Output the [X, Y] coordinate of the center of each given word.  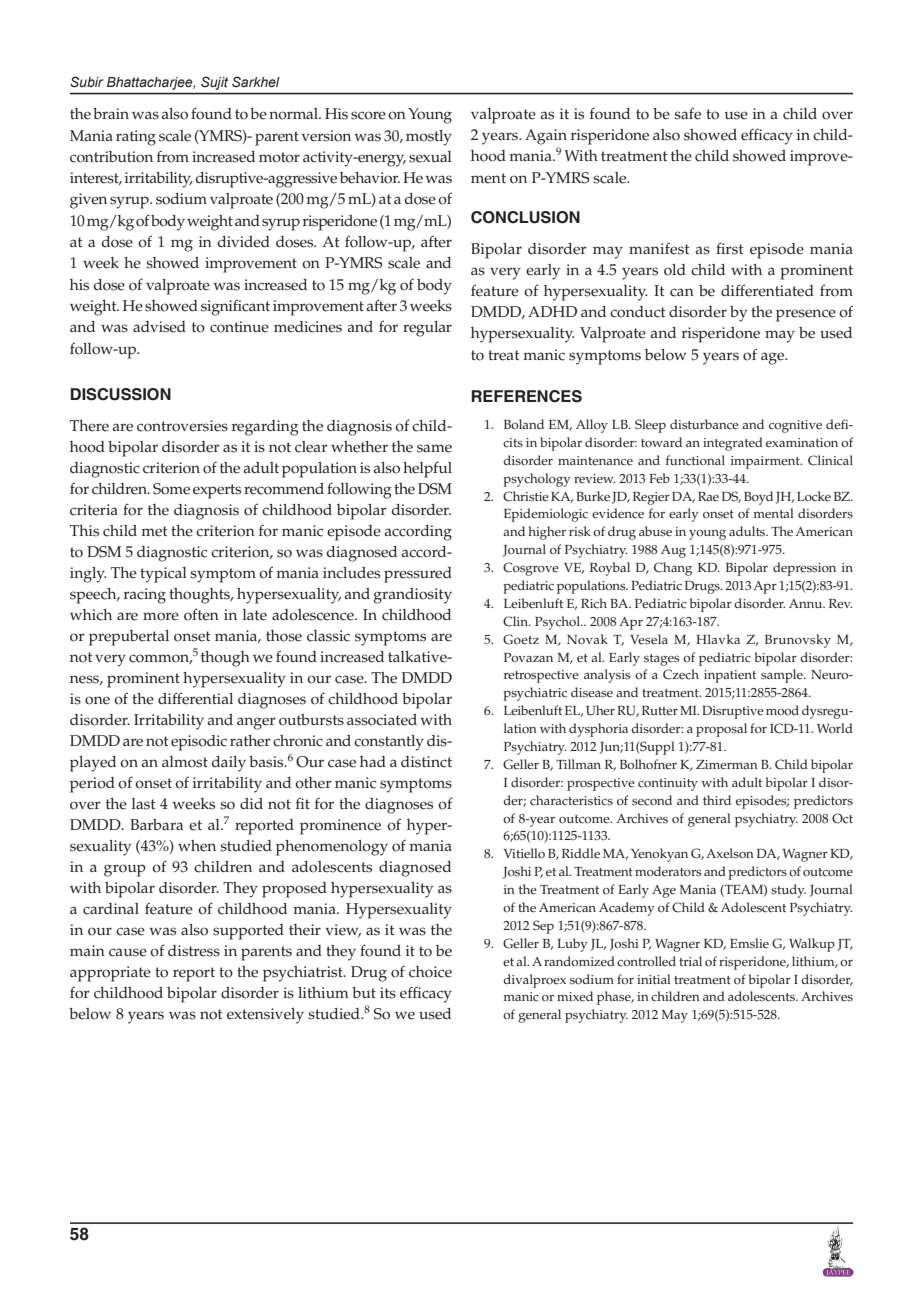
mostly [429, 138]
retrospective [541, 676]
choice [430, 972]
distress [194, 951]
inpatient [730, 676]
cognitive [795, 426]
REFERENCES [527, 396]
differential [195, 698]
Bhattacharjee [151, 83]
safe [687, 113]
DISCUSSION [121, 394]
